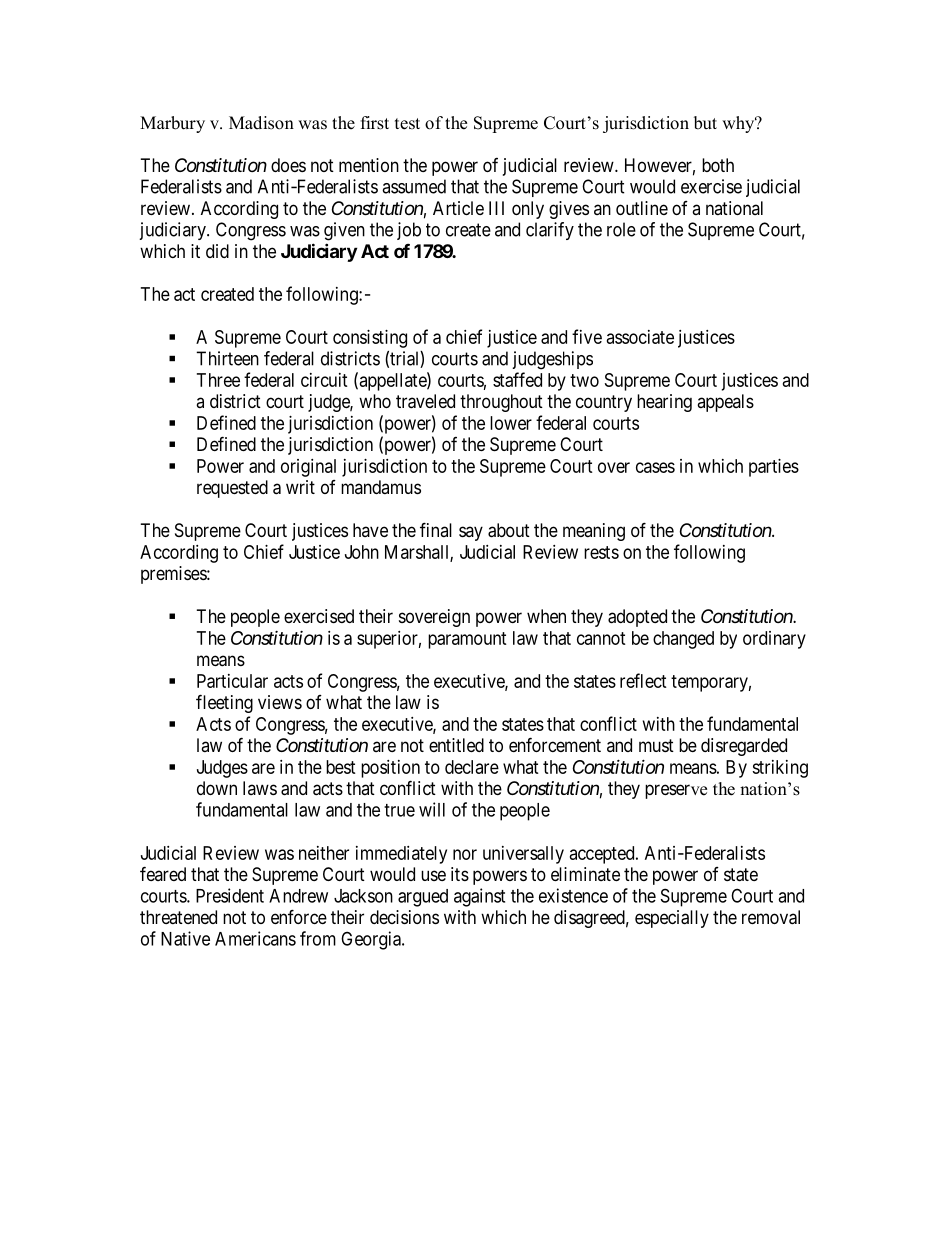 The image size is (952, 1233). I want to click on throughout, so click(501, 403).
